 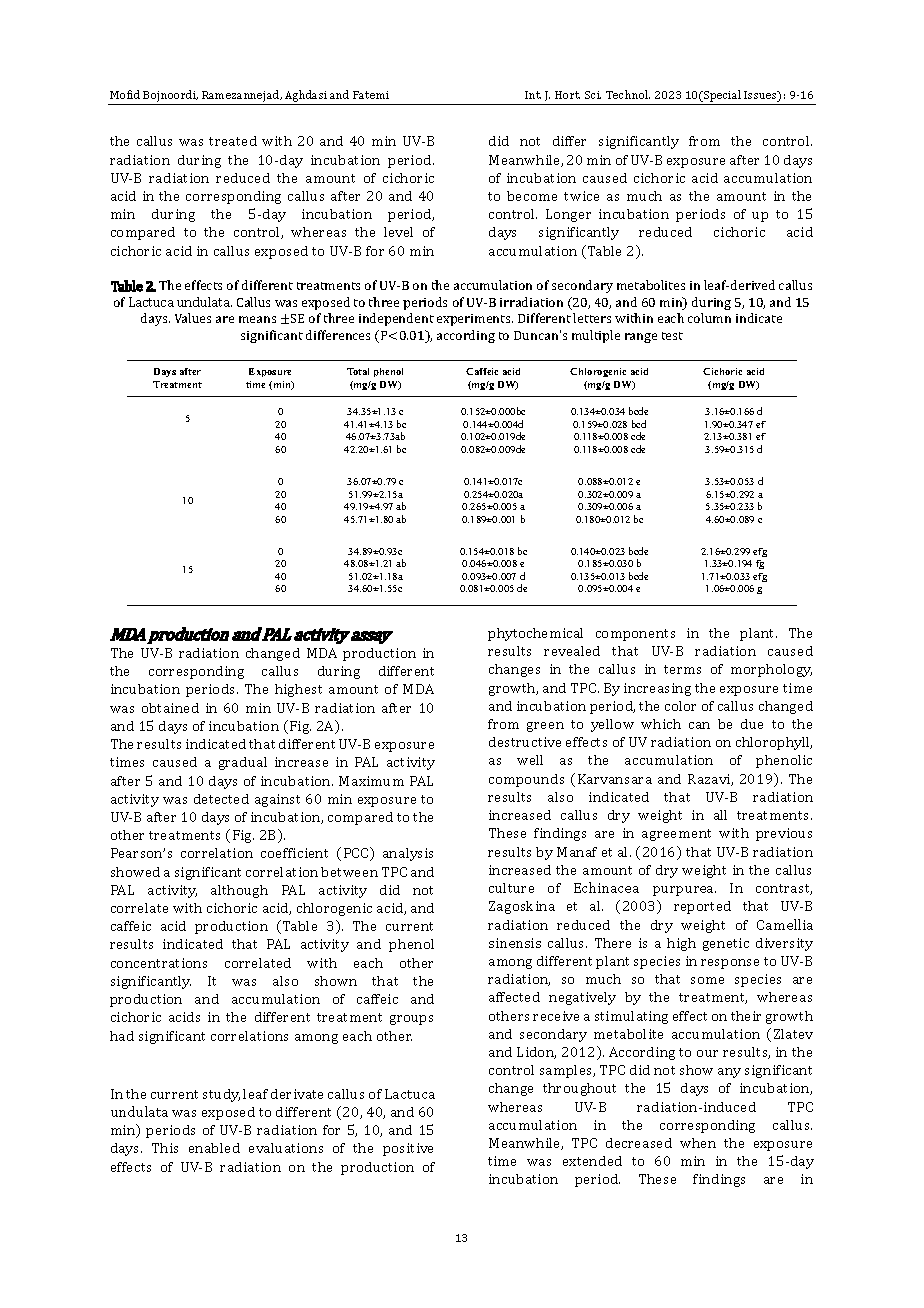 What do you see at coordinates (239, 891) in the page?
I see `although` at bounding box center [239, 891].
